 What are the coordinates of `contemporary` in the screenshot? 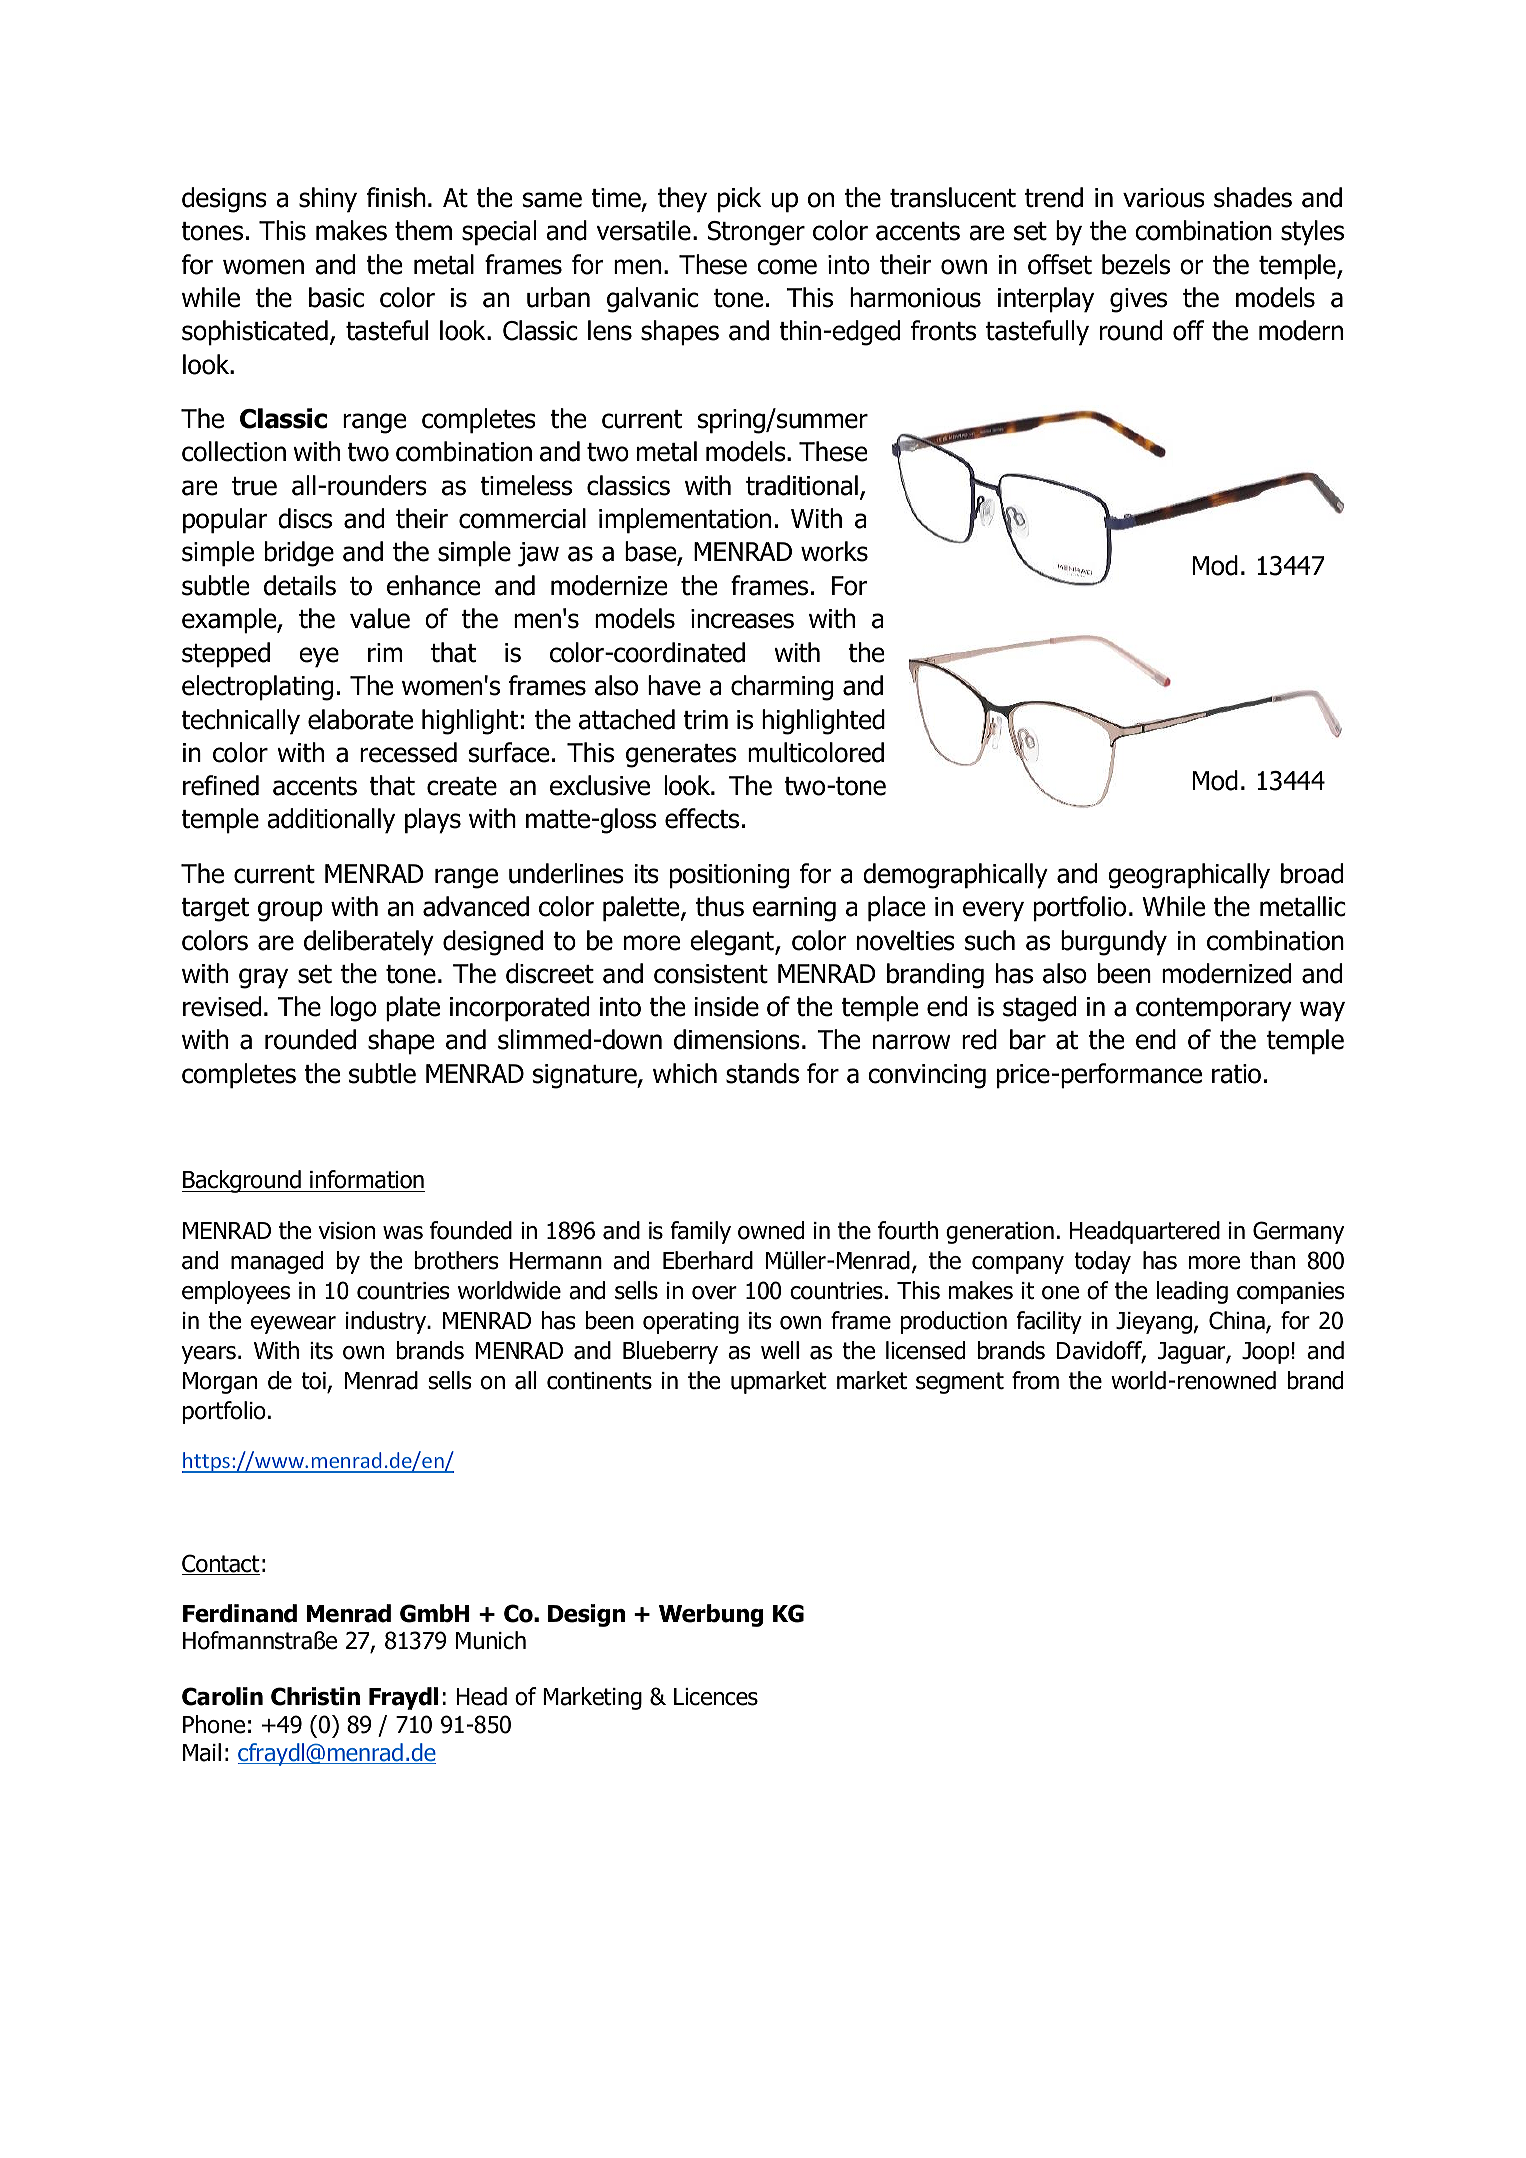 It's located at (1214, 1010).
